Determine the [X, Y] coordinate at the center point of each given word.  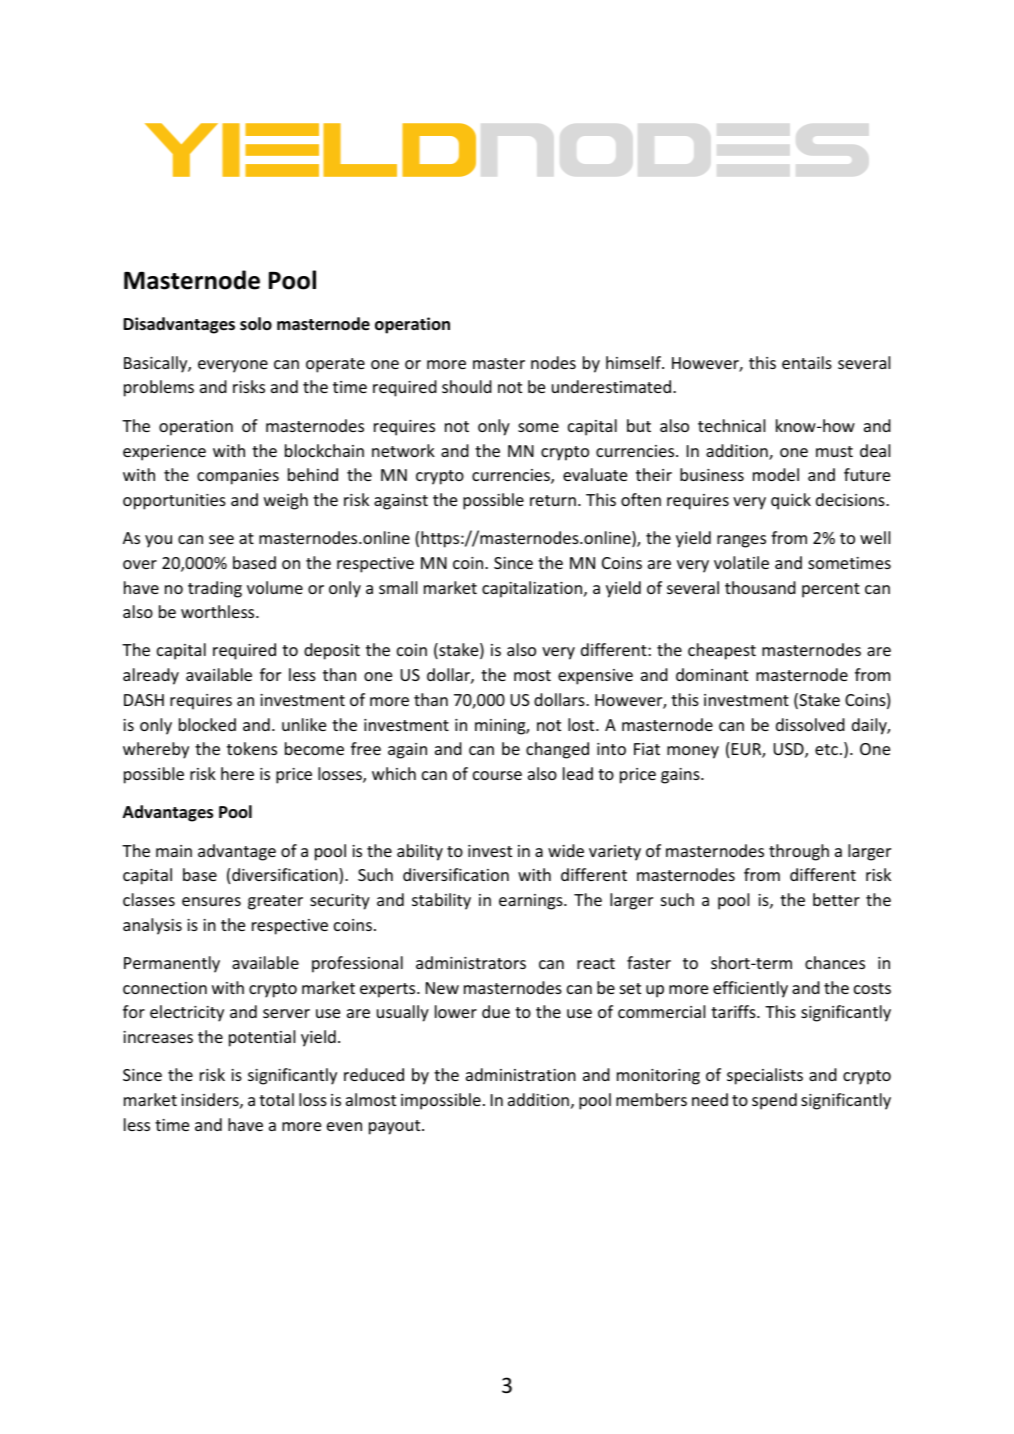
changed [557, 750]
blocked [207, 724]
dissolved [810, 724]
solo [256, 324]
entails [807, 362]
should [467, 386]
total [276, 1099]
